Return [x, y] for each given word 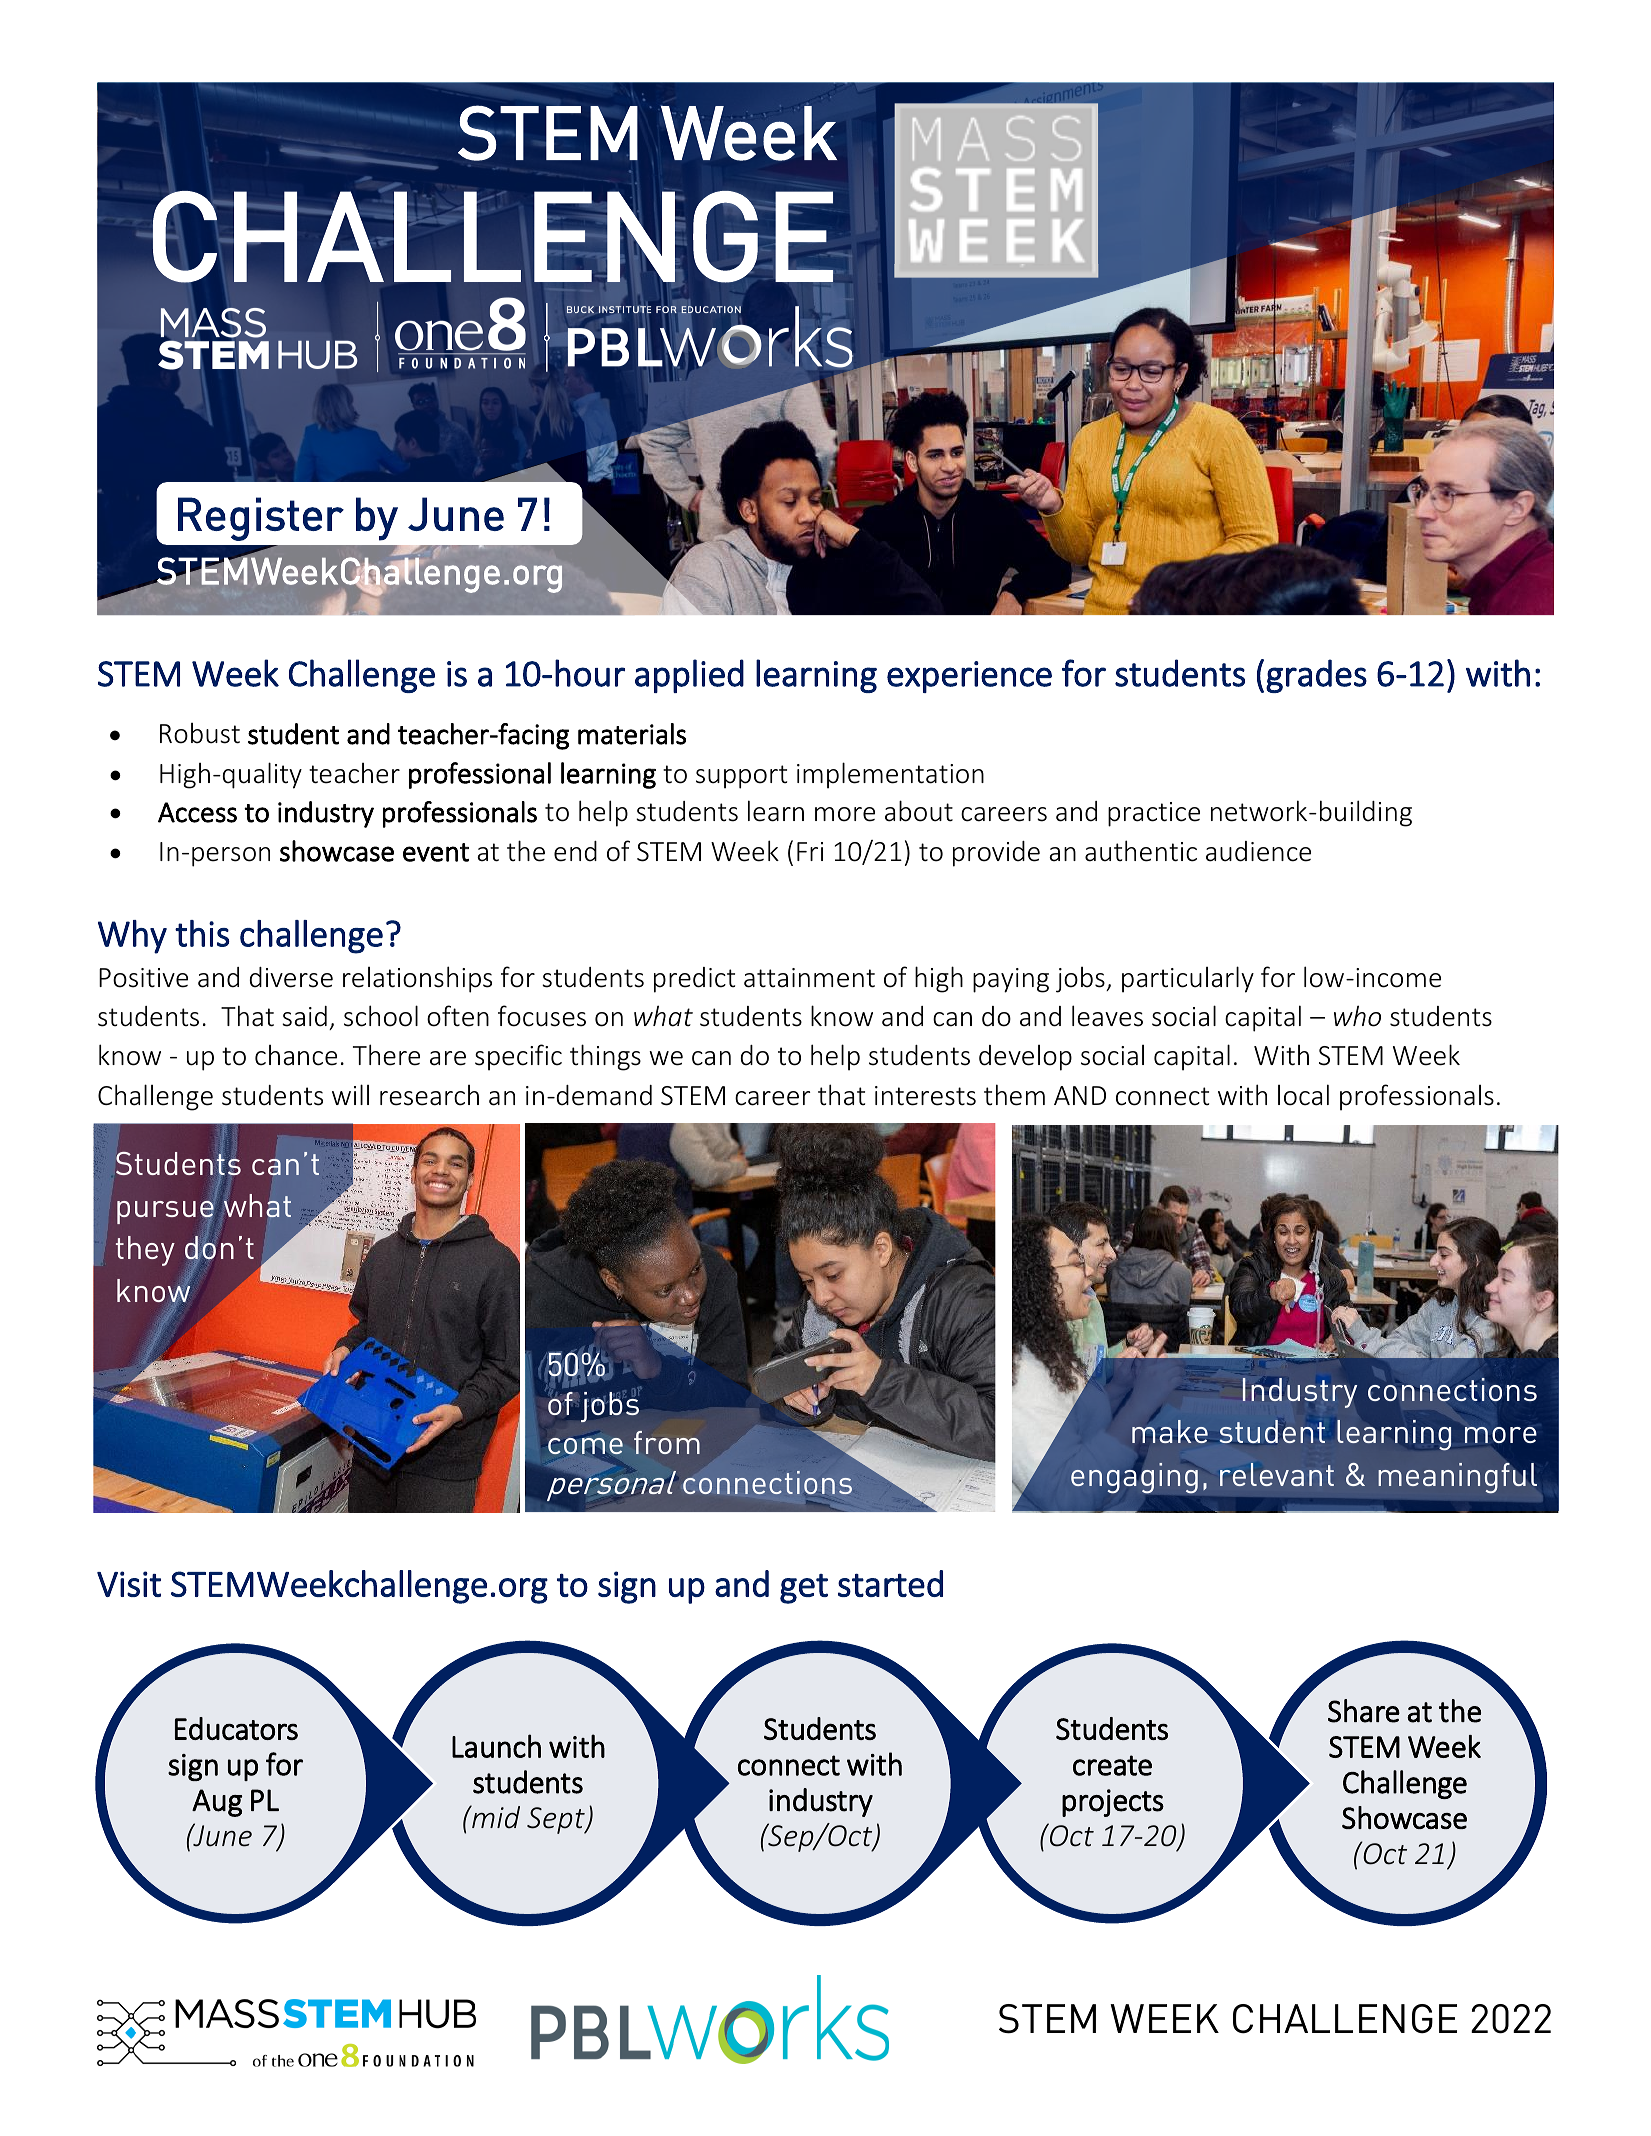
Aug [217, 1803]
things [605, 1057]
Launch [496, 1746]
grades [1316, 676]
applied [689, 676]
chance [296, 1055]
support [741, 777]
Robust [200, 733]
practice [1154, 814]
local [1303, 1095]
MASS [627, 309]
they [145, 1251]
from [667, 1442]
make [1170, 1430]
